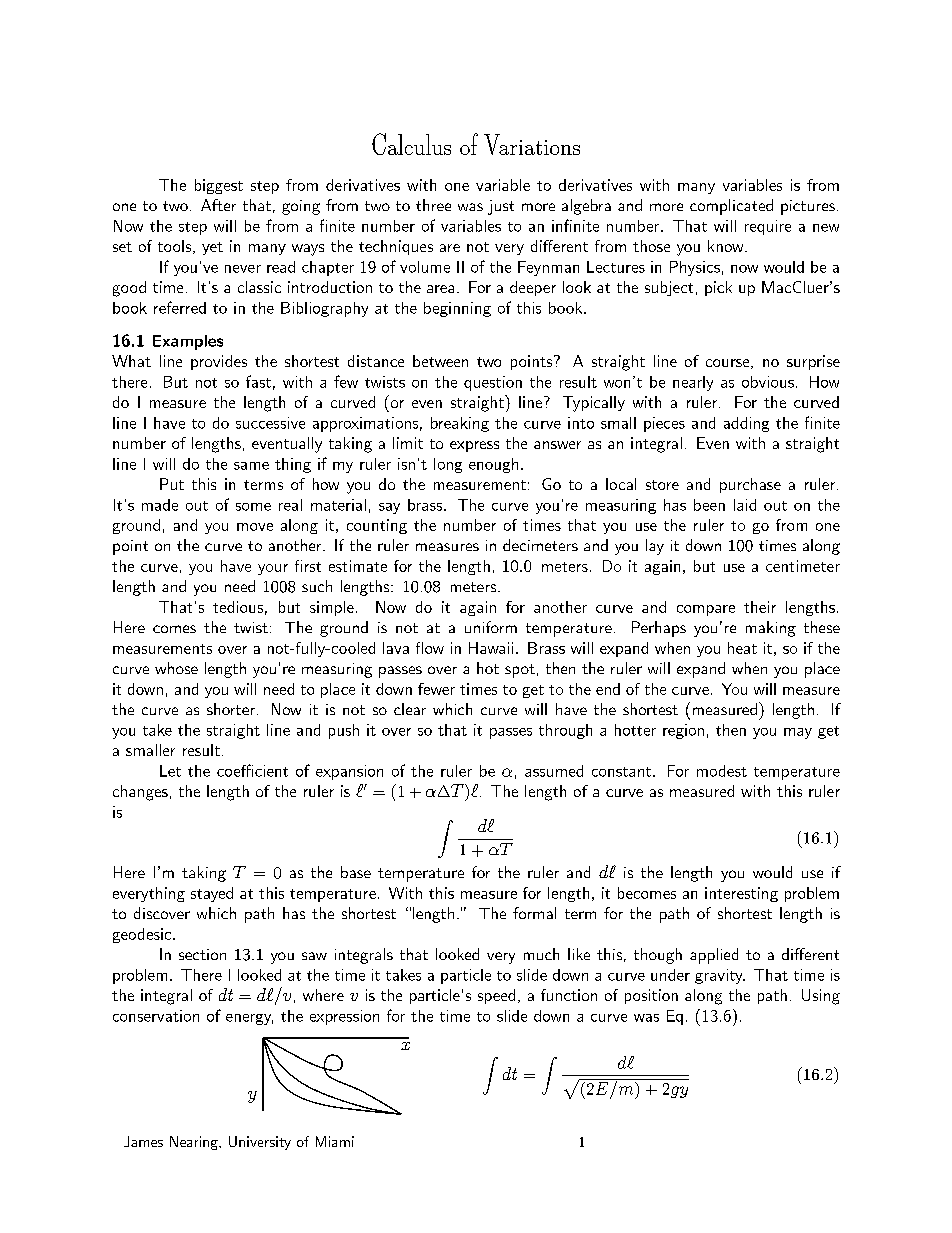 The height and width of the screenshot is (1233, 952). What do you see at coordinates (212, 894) in the screenshot?
I see `stayed` at bounding box center [212, 894].
